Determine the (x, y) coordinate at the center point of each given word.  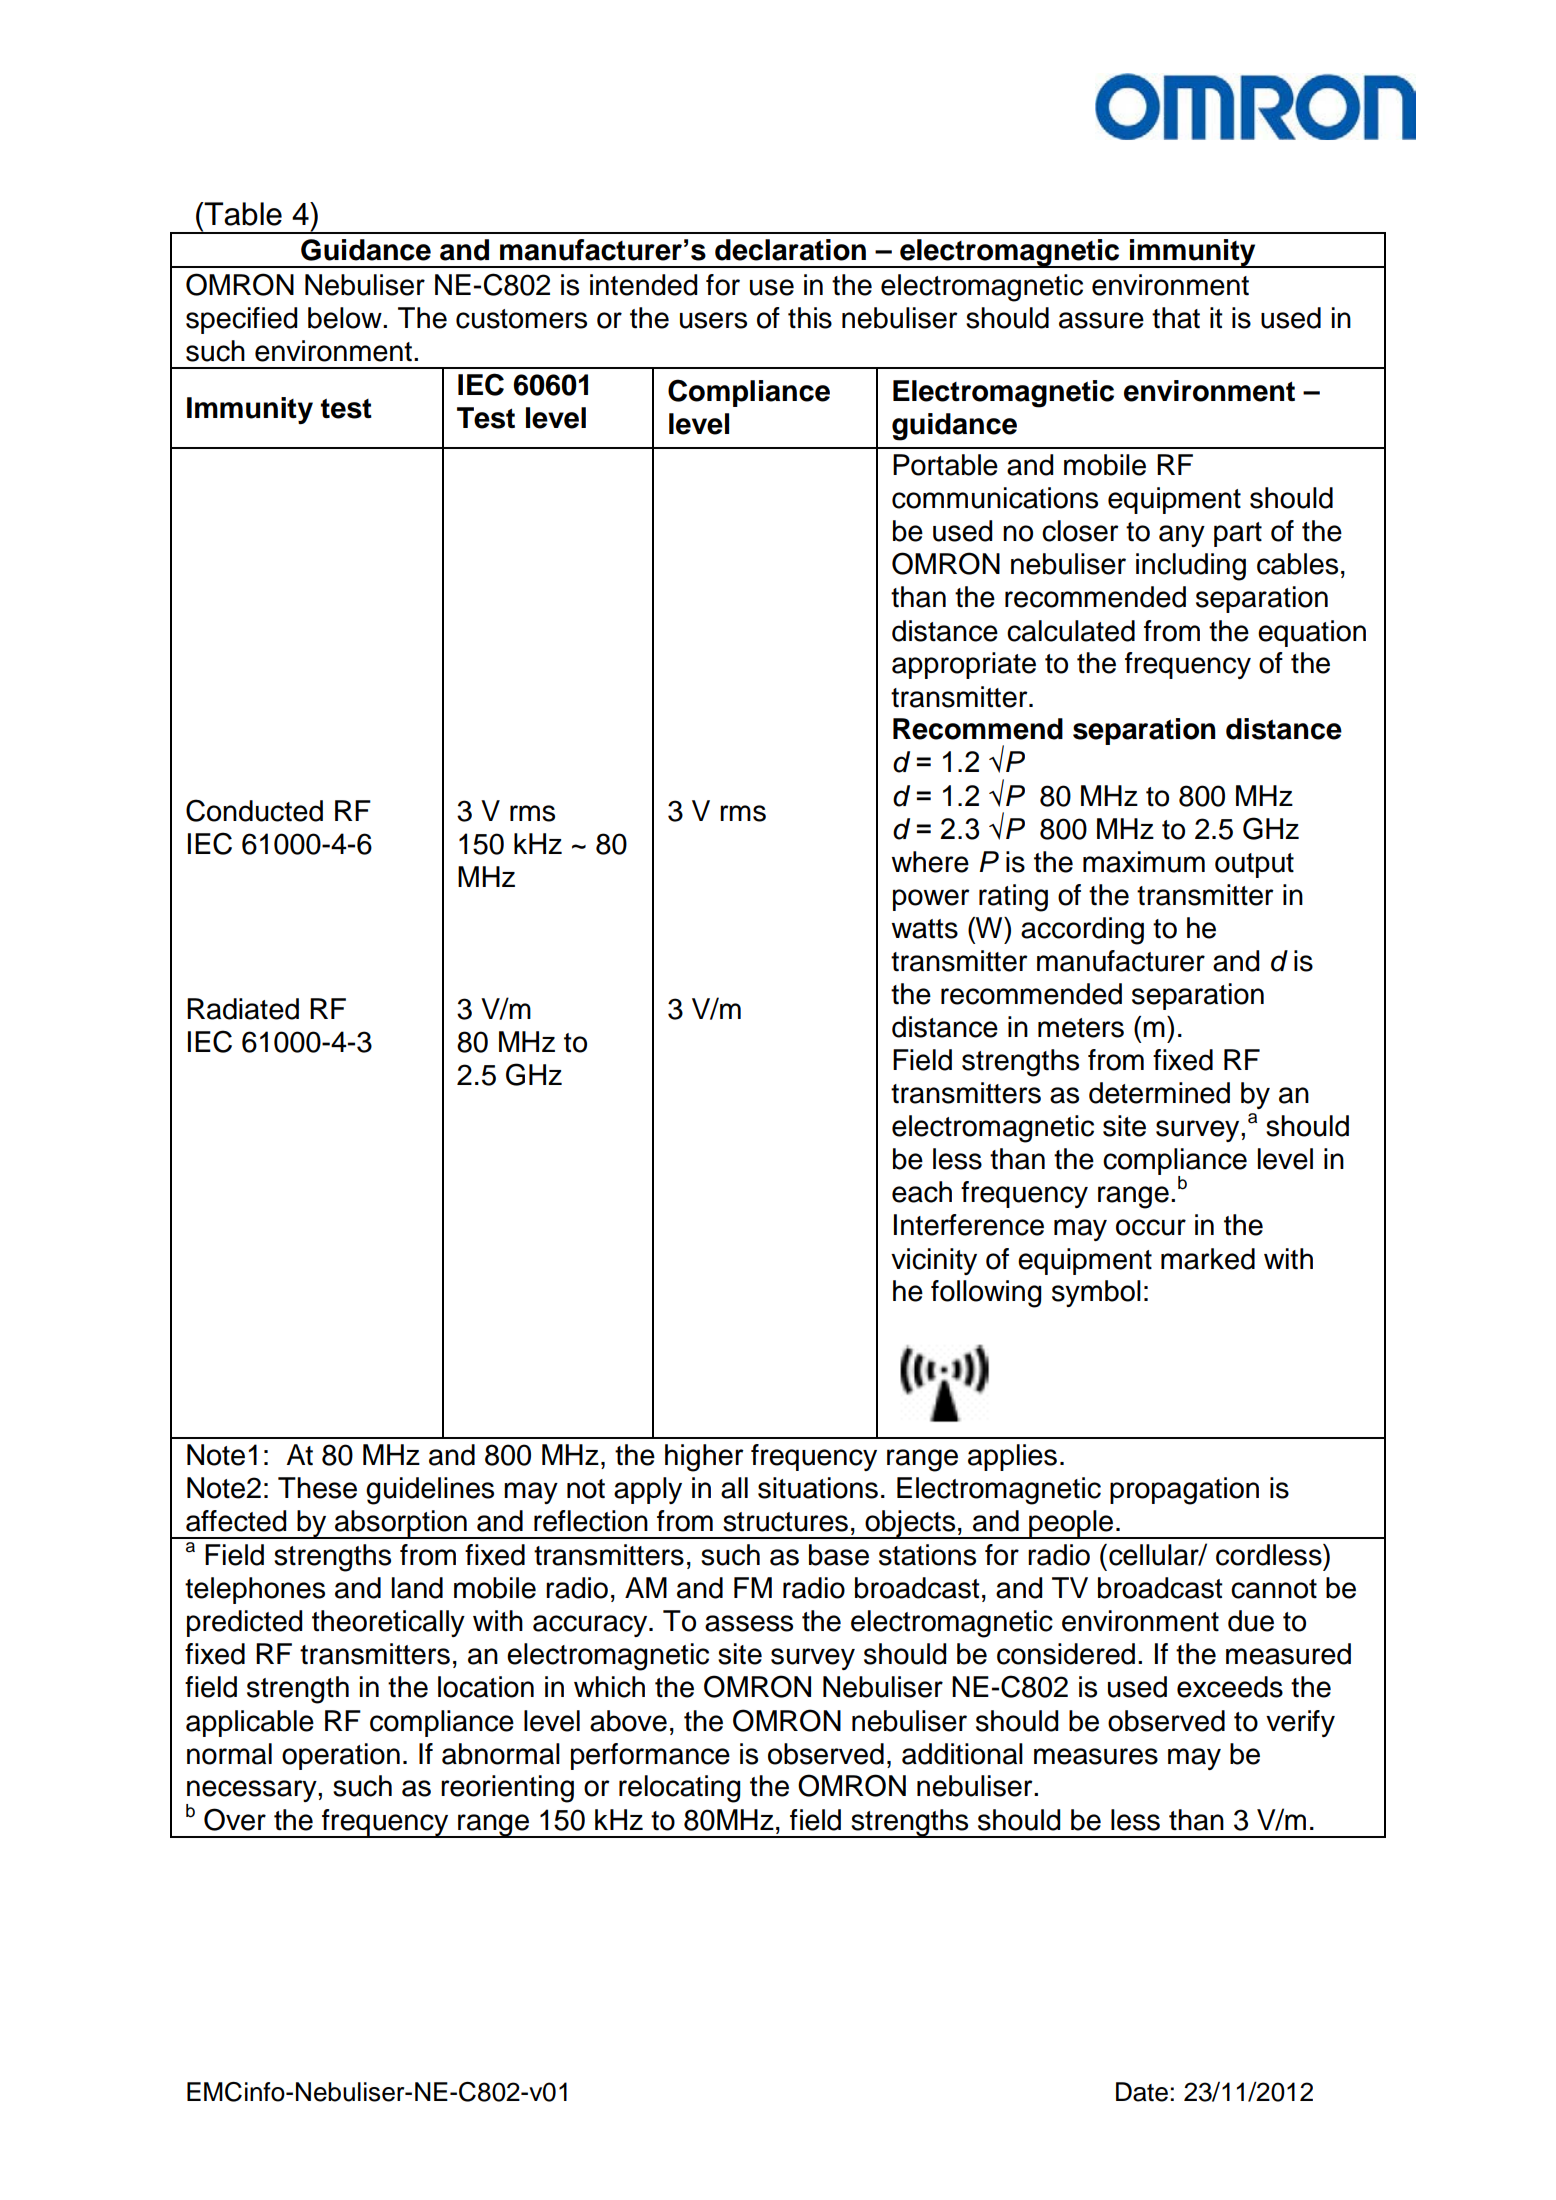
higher (704, 1458)
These (317, 1488)
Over (235, 1819)
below (346, 318)
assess (749, 1623)
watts (924, 929)
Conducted (254, 810)
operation (341, 1756)
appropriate (964, 665)
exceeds (1230, 1687)
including (1191, 567)
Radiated (243, 1009)
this (810, 318)
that (1176, 318)
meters (1081, 1028)
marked (1208, 1259)
